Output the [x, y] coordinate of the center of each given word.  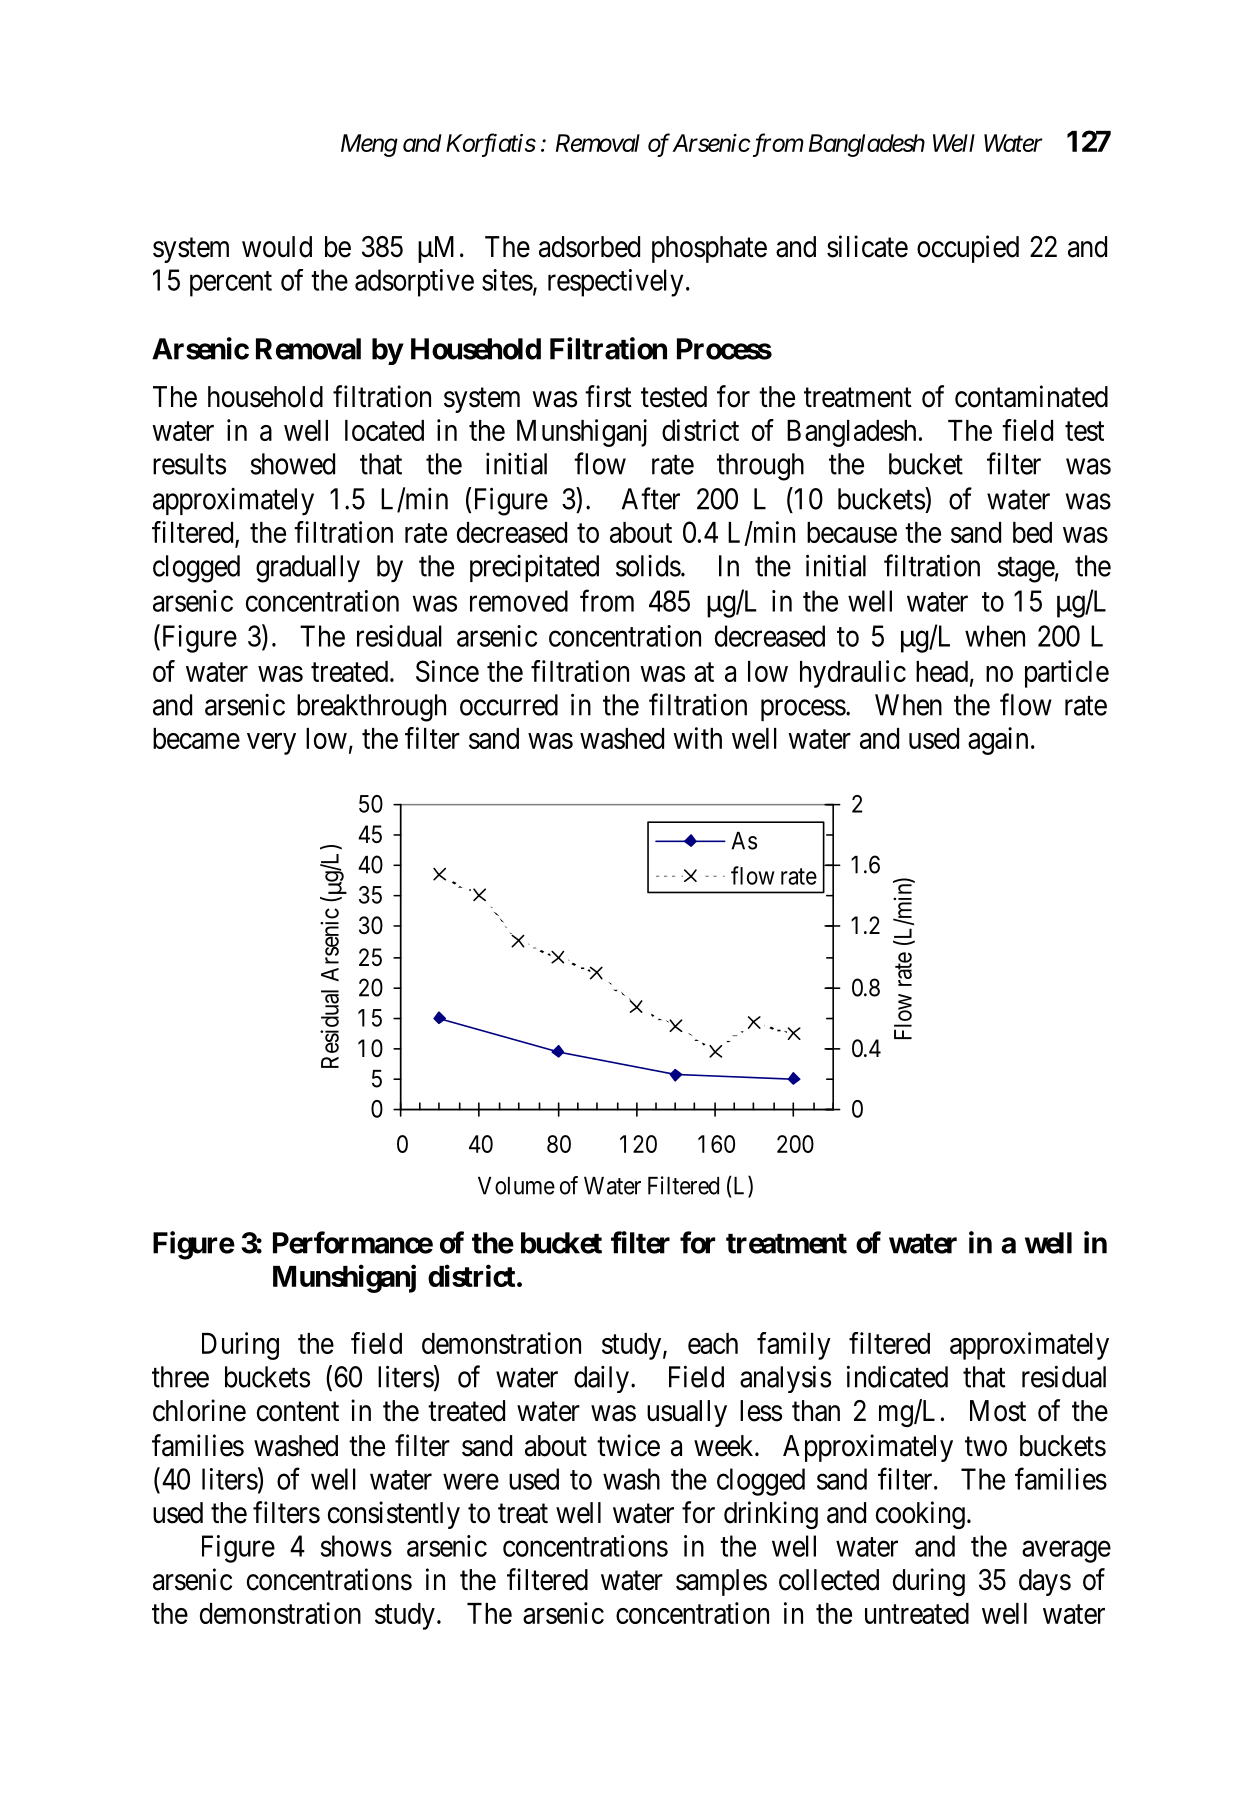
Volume [516, 1186]
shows [356, 1546]
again [998, 741]
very [271, 744]
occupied [968, 249]
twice [628, 1445]
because [852, 532]
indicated [897, 1376]
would [277, 247]
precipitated [534, 568]
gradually [308, 569]
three [180, 1377]
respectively [615, 283]
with [697, 738]
